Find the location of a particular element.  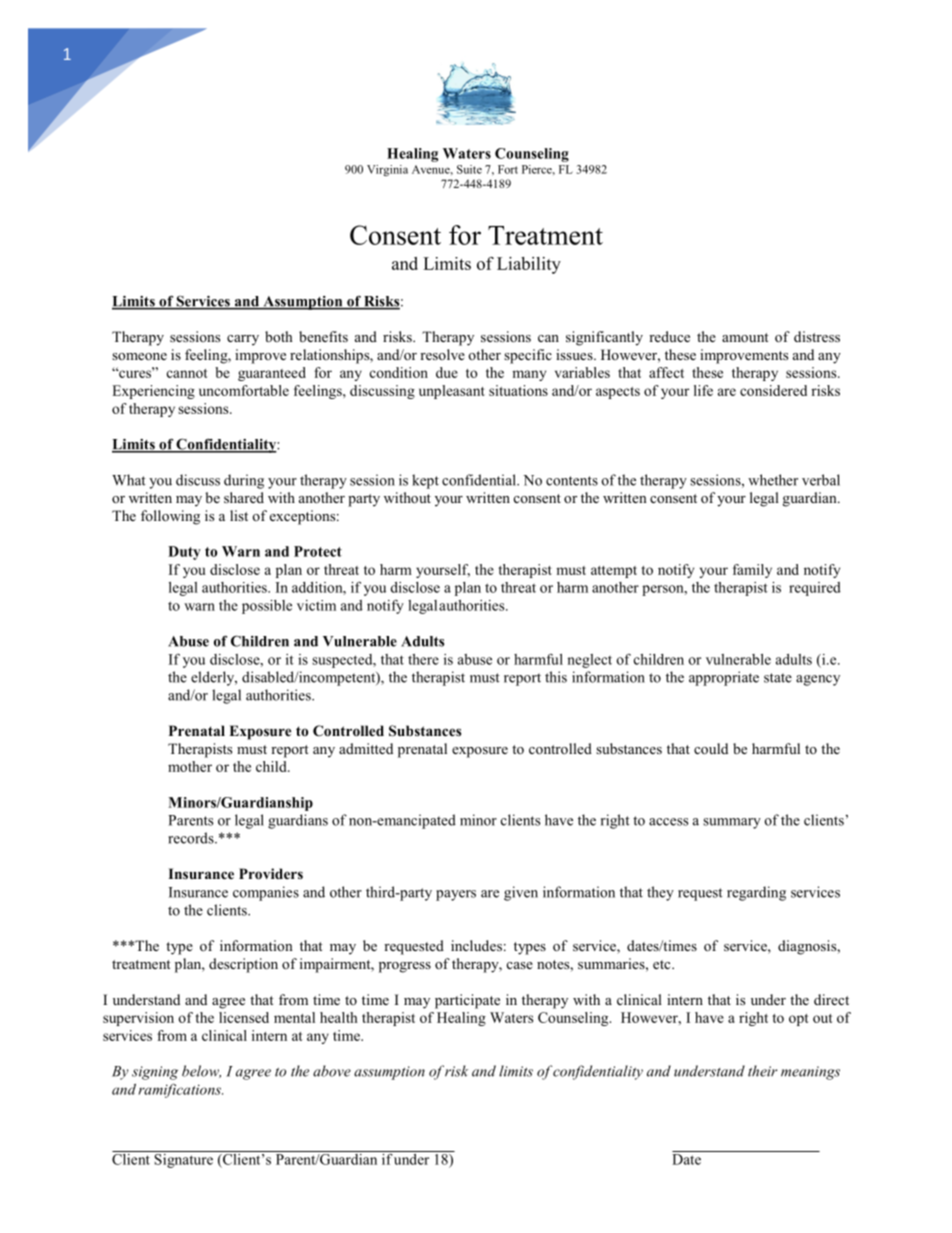

Signature is located at coordinates (183, 1159).
